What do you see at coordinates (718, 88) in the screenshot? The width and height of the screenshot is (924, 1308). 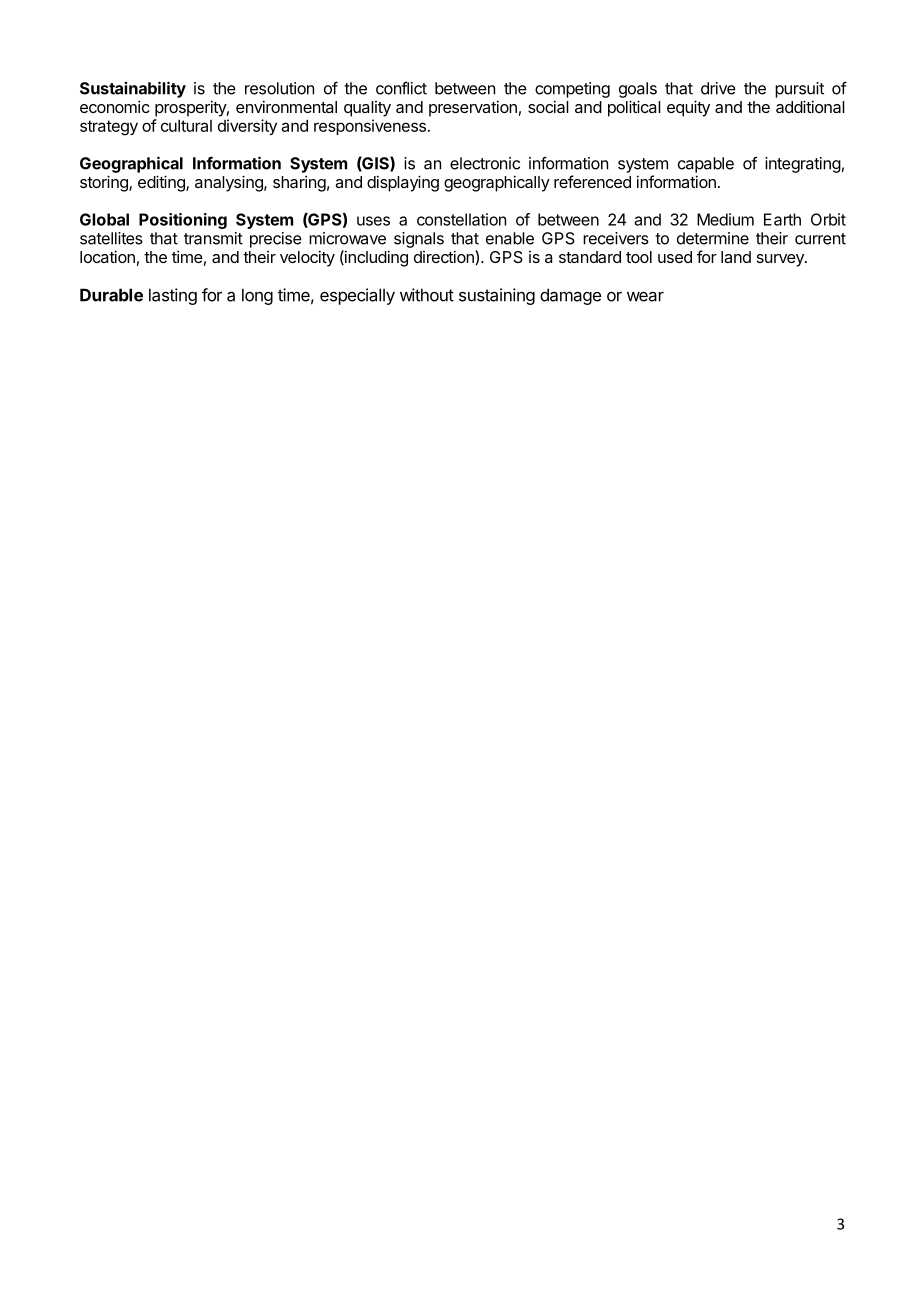 I see `drive` at bounding box center [718, 88].
